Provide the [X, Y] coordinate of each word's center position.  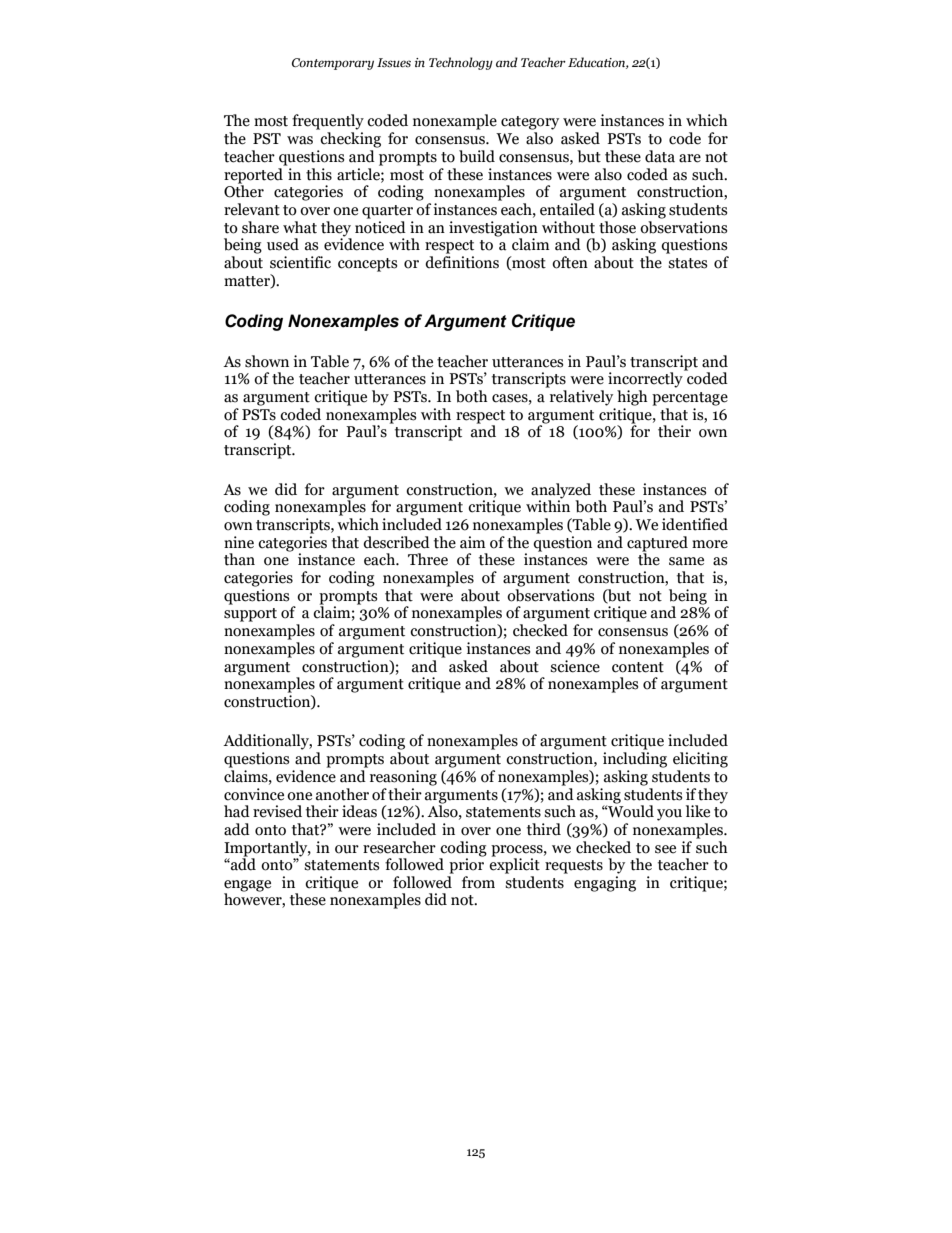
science [575, 666]
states [687, 263]
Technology [461, 63]
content [638, 667]
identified [695, 524]
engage [247, 887]
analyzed [561, 491]
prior [466, 865]
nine [239, 542]
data [660, 156]
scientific [300, 262]
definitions [462, 262]
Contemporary [333, 64]
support [250, 615]
